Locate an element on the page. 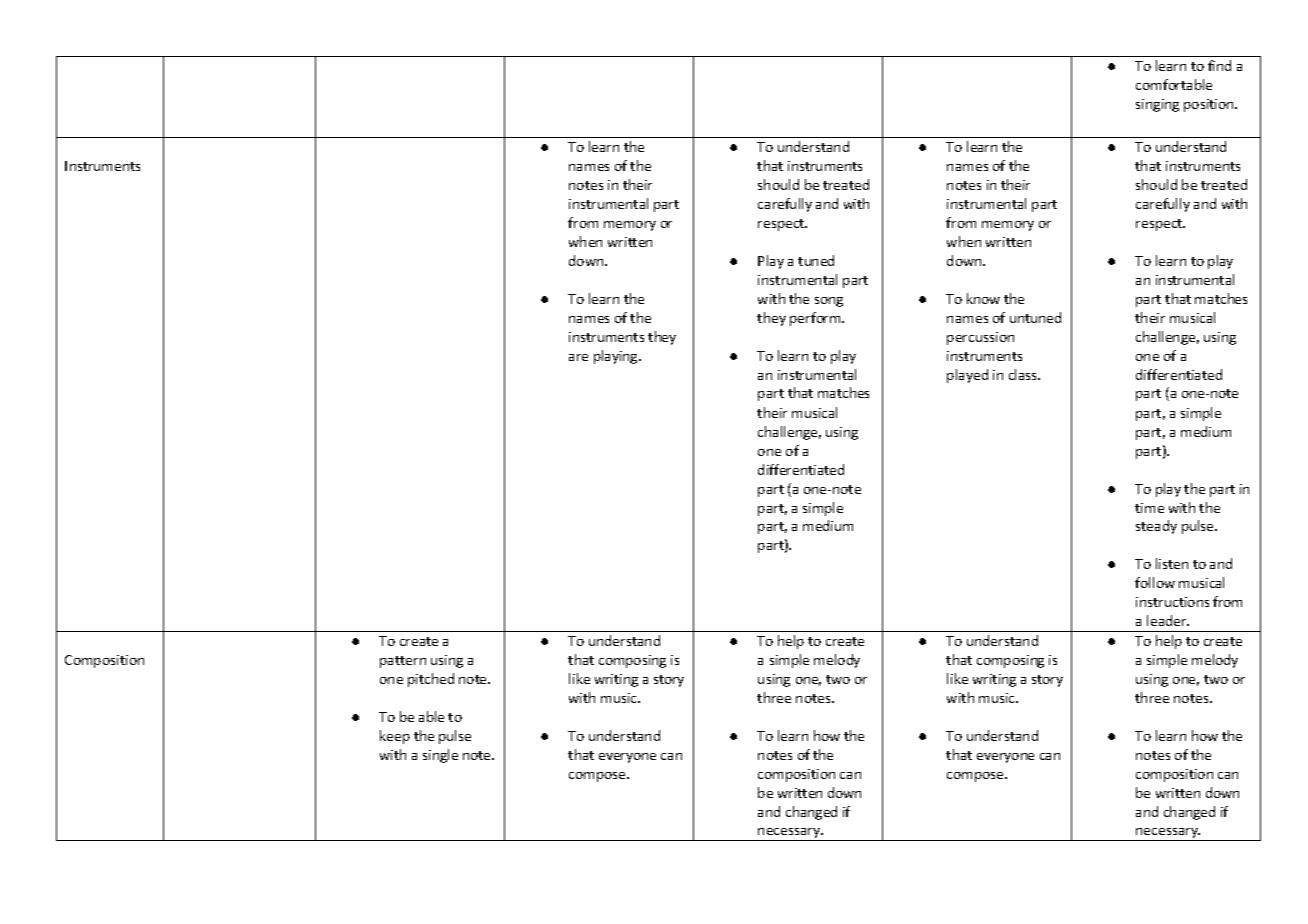  listen is located at coordinates (1172, 563).
